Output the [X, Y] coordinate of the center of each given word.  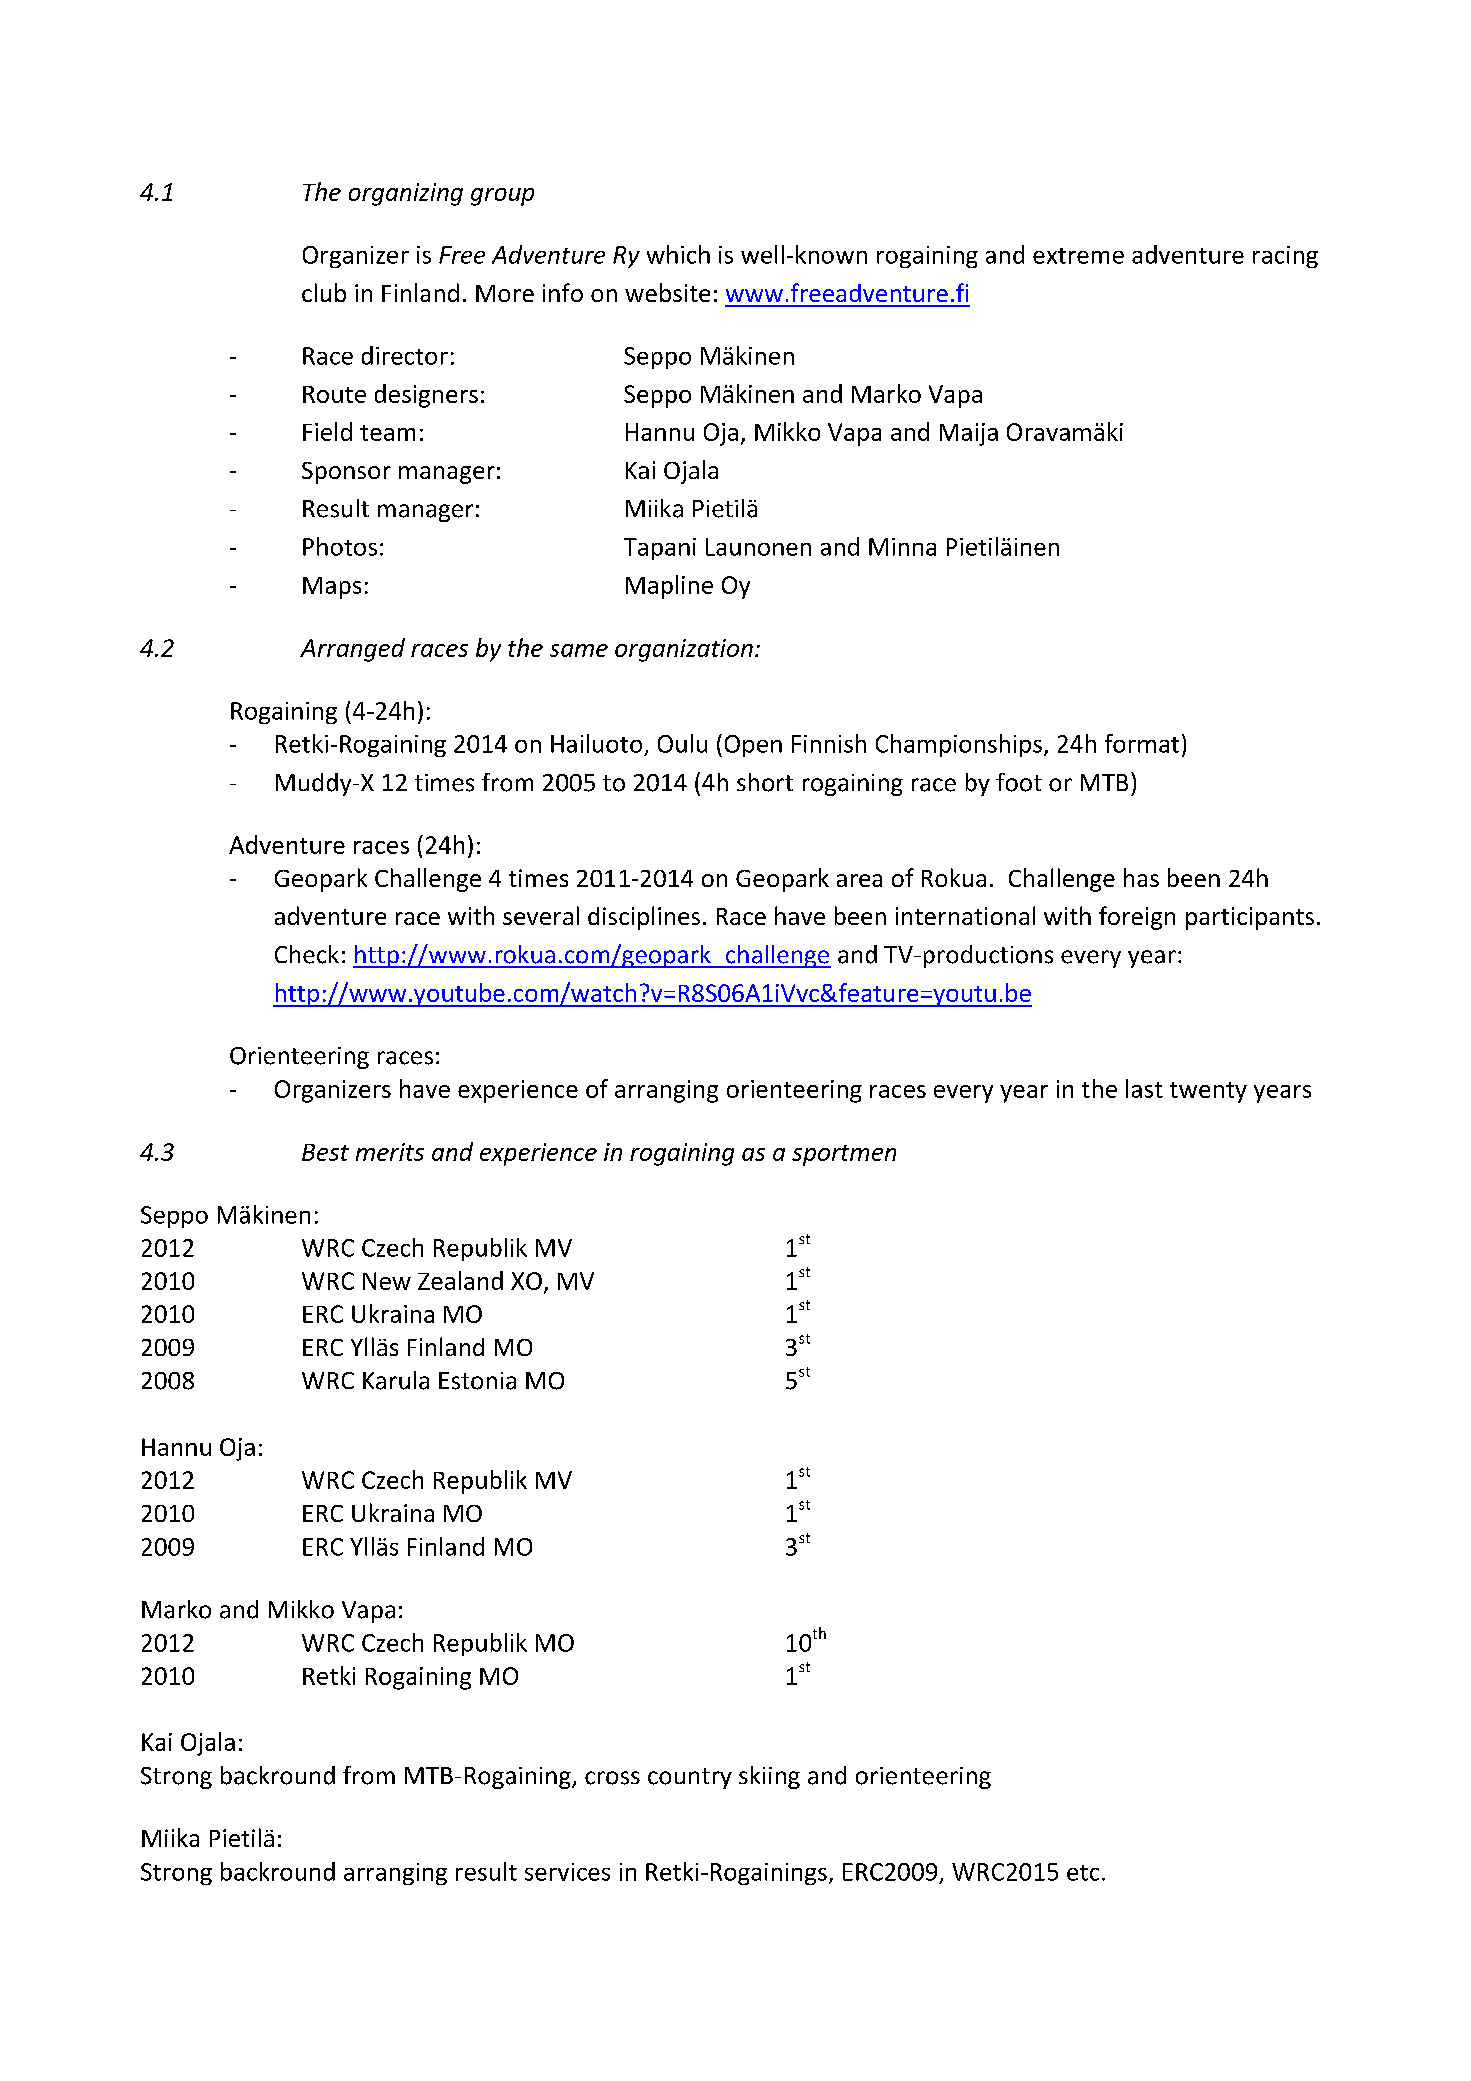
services [567, 1872]
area [859, 880]
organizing [406, 194]
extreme [1078, 256]
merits [390, 1152]
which [678, 254]
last [1144, 1088]
